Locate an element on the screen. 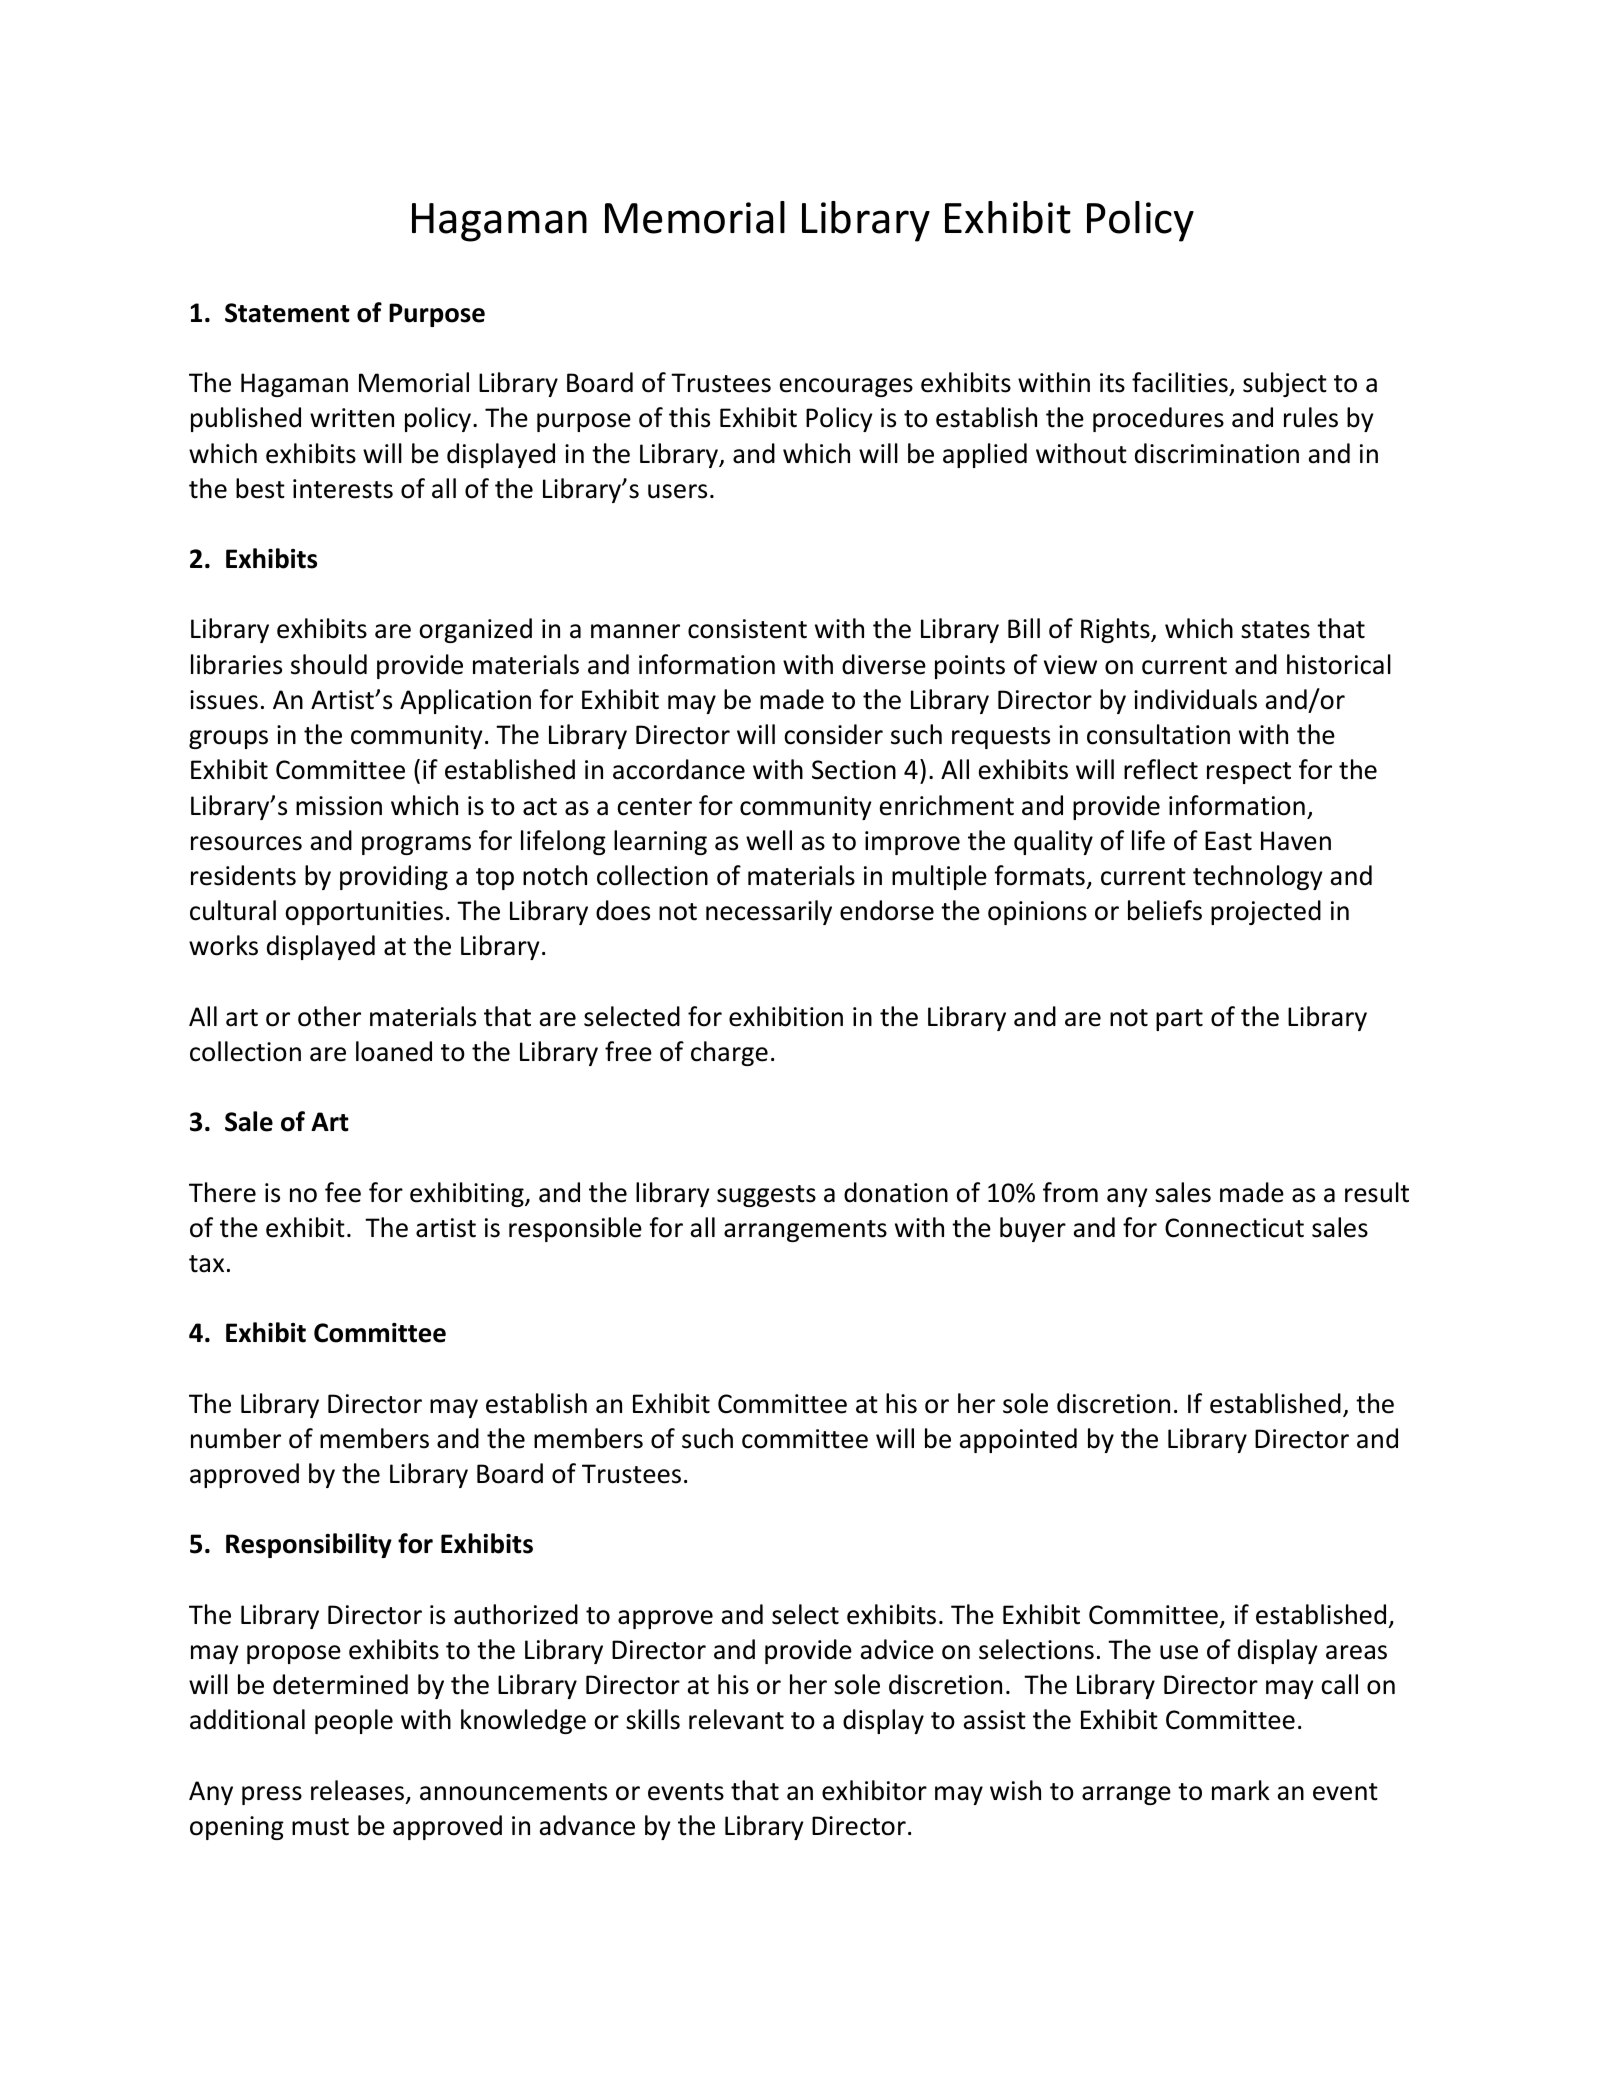 The height and width of the screenshot is (2075, 1604). subject is located at coordinates (1285, 384).
